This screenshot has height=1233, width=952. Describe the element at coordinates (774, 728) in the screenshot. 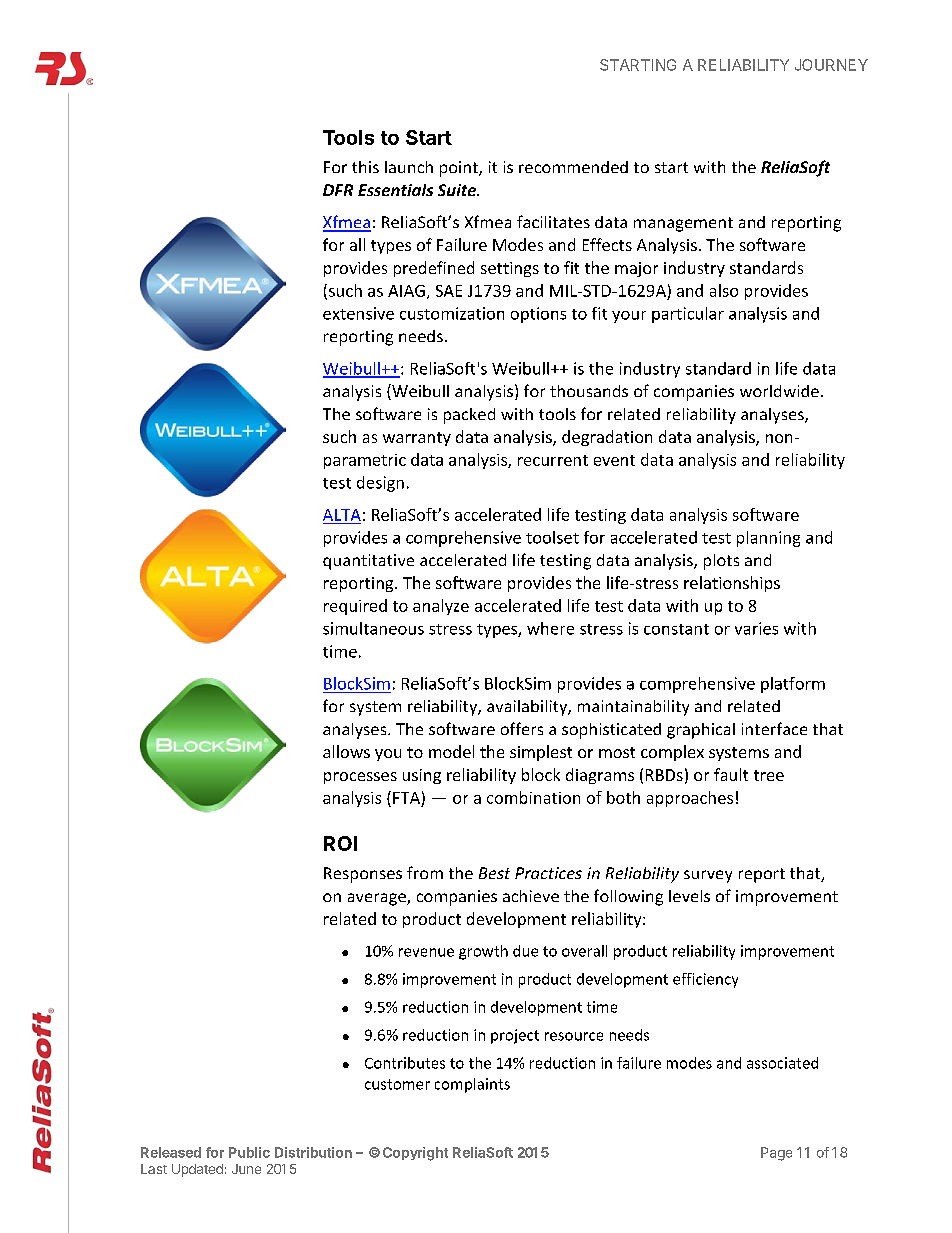

I see `interface` at that location.
